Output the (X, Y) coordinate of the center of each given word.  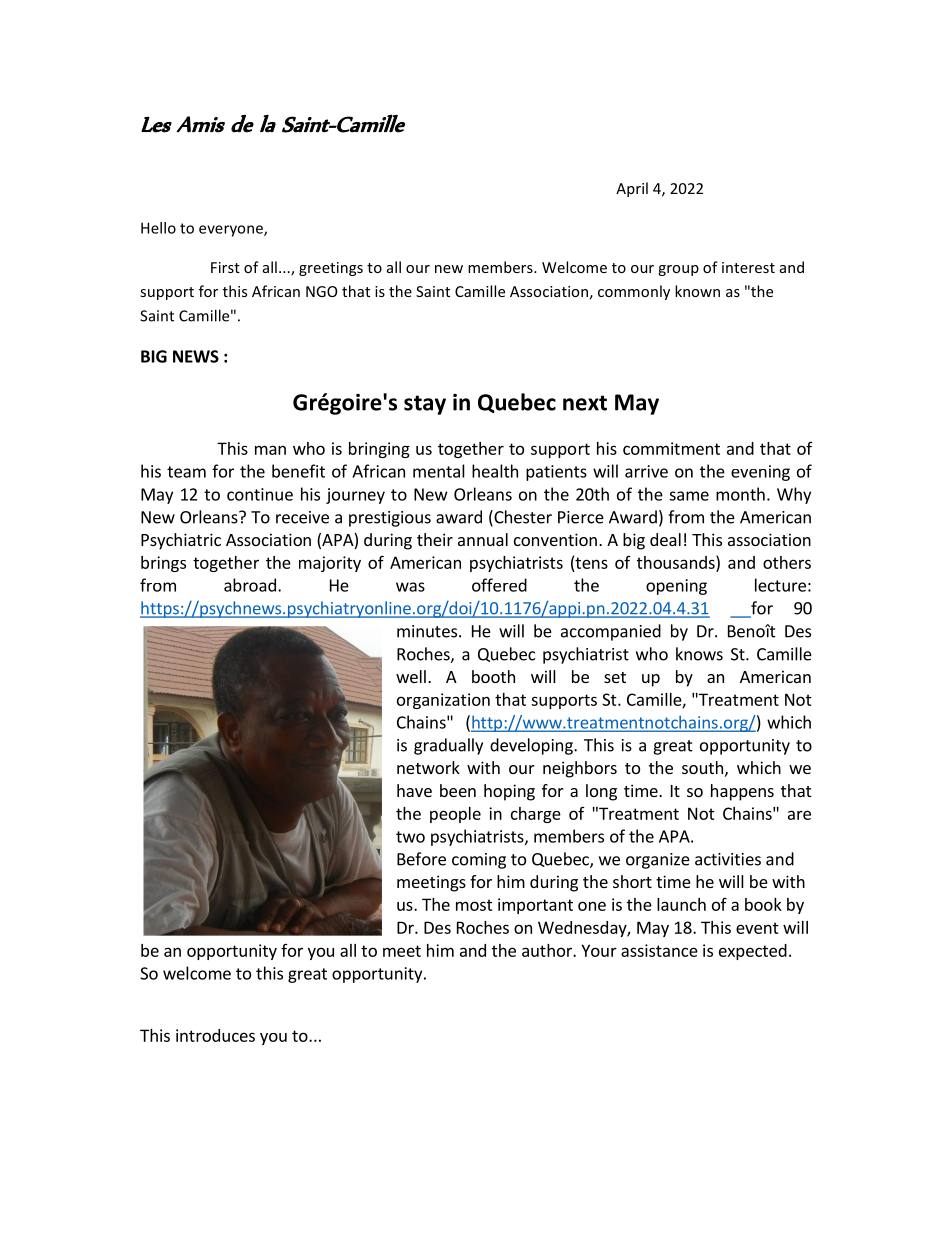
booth (493, 676)
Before (421, 859)
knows (699, 654)
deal (665, 539)
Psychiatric (181, 541)
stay (425, 405)
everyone (232, 231)
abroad (250, 585)
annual (483, 539)
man (270, 450)
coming (479, 861)
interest (748, 267)
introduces (215, 1035)
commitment (671, 448)
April (632, 189)
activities (728, 859)
